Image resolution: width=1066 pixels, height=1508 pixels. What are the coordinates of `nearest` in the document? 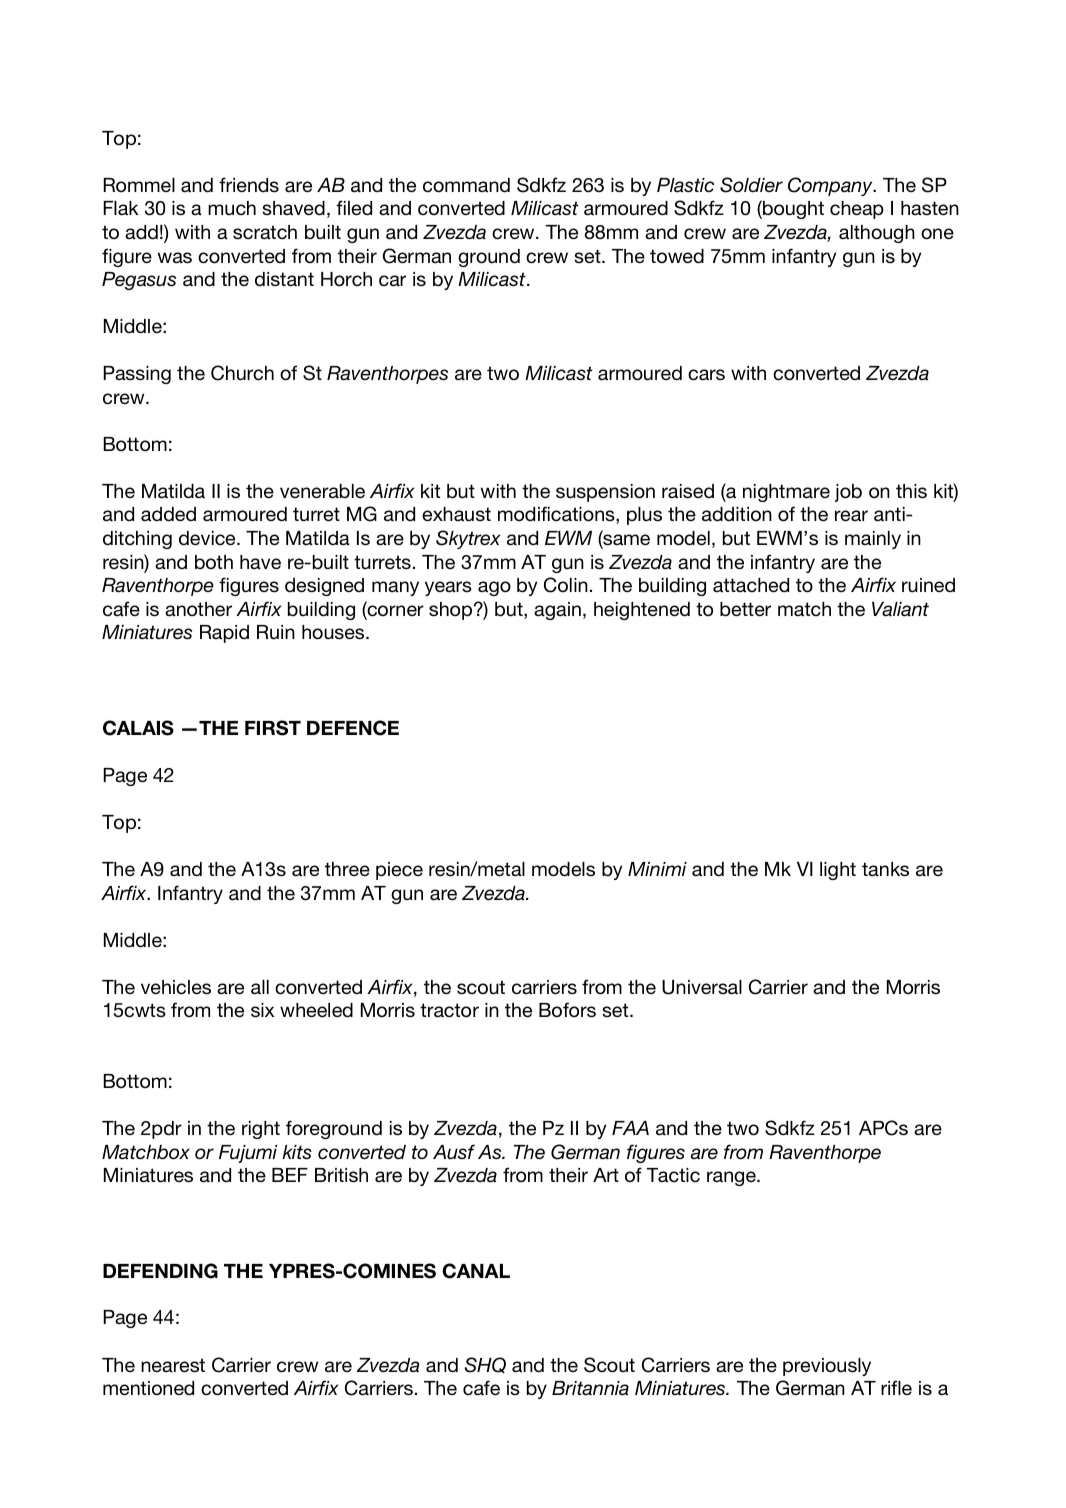 It's located at (173, 1365).
